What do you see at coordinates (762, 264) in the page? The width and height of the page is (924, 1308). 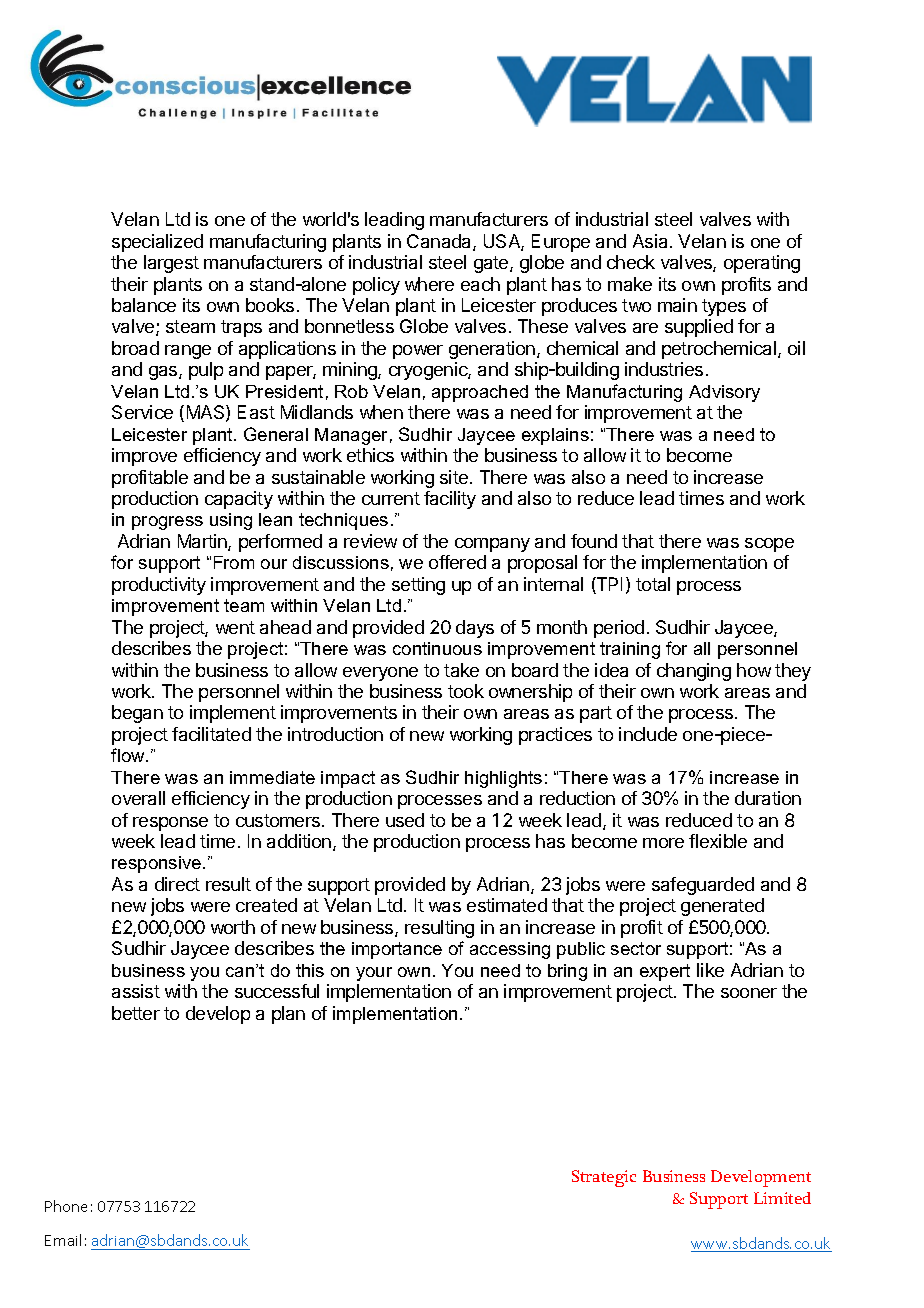 I see `operating` at bounding box center [762, 264].
